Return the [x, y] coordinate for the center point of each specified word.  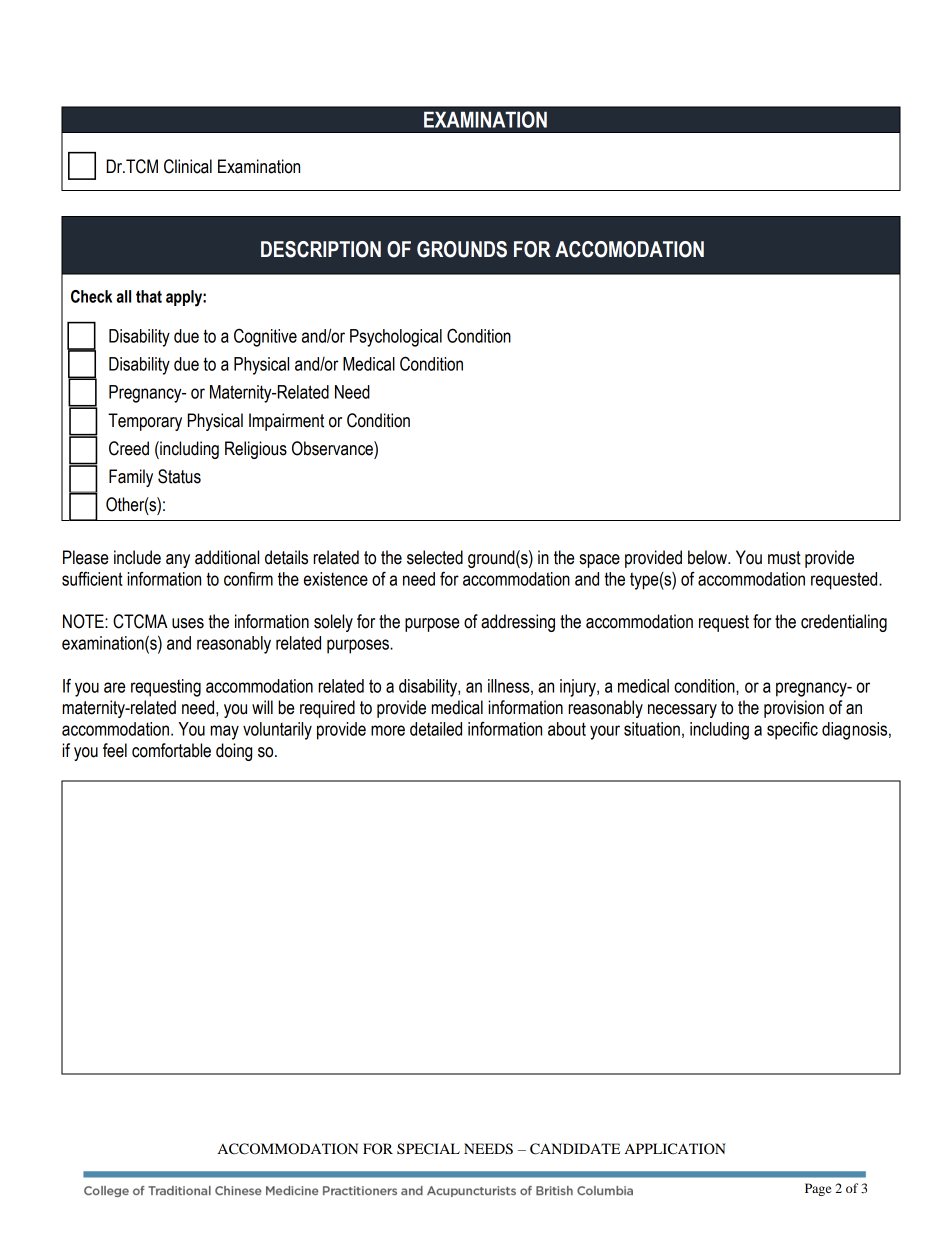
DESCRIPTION [321, 249]
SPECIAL [428, 1149]
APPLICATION [675, 1149]
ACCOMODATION [629, 249]
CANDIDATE [575, 1149]
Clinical [188, 166]
